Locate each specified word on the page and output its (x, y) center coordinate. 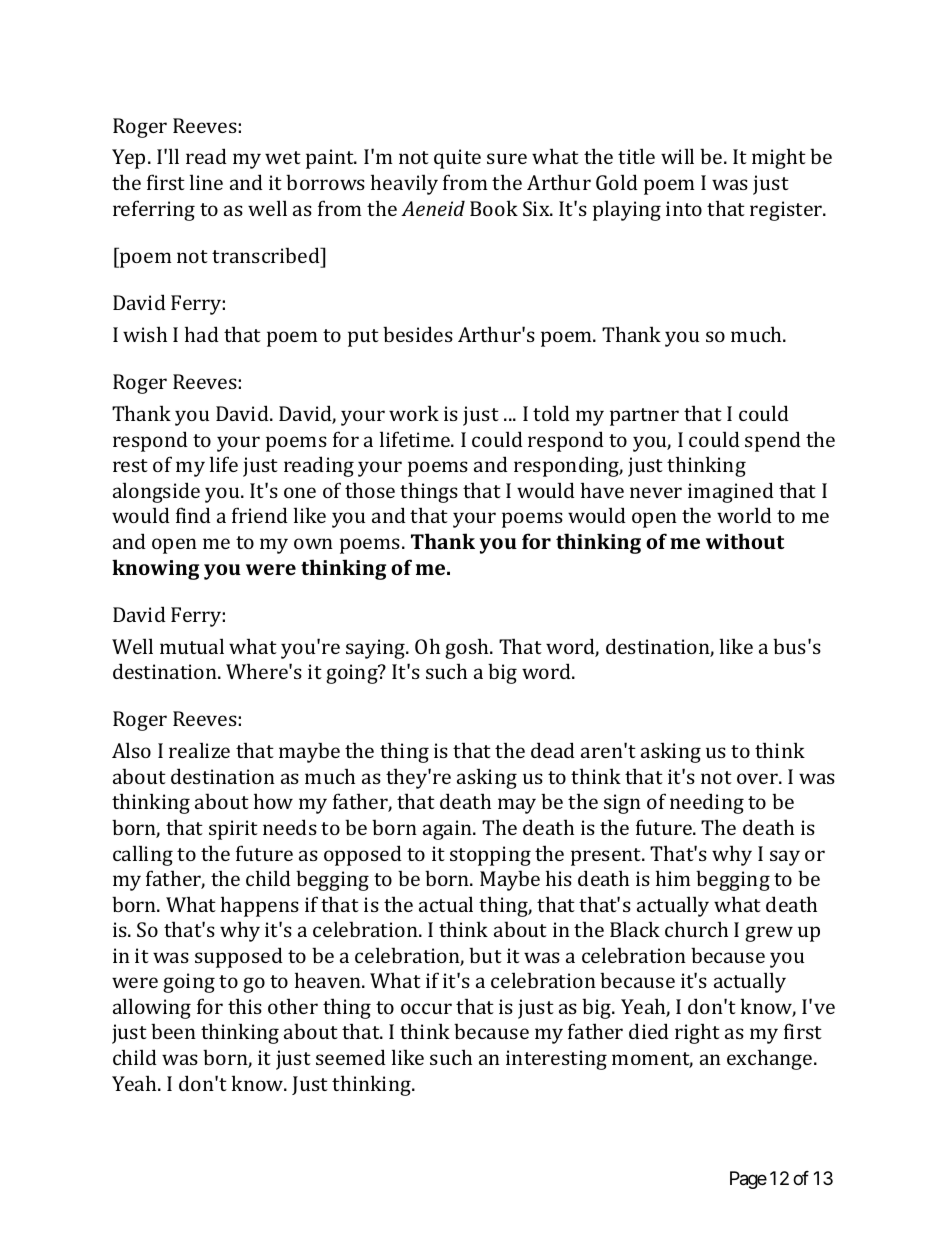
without (745, 541)
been (173, 1031)
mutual (192, 646)
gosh (468, 648)
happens (260, 906)
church (696, 929)
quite (457, 159)
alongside (156, 492)
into (684, 208)
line (206, 182)
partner (644, 417)
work (414, 413)
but (485, 955)
